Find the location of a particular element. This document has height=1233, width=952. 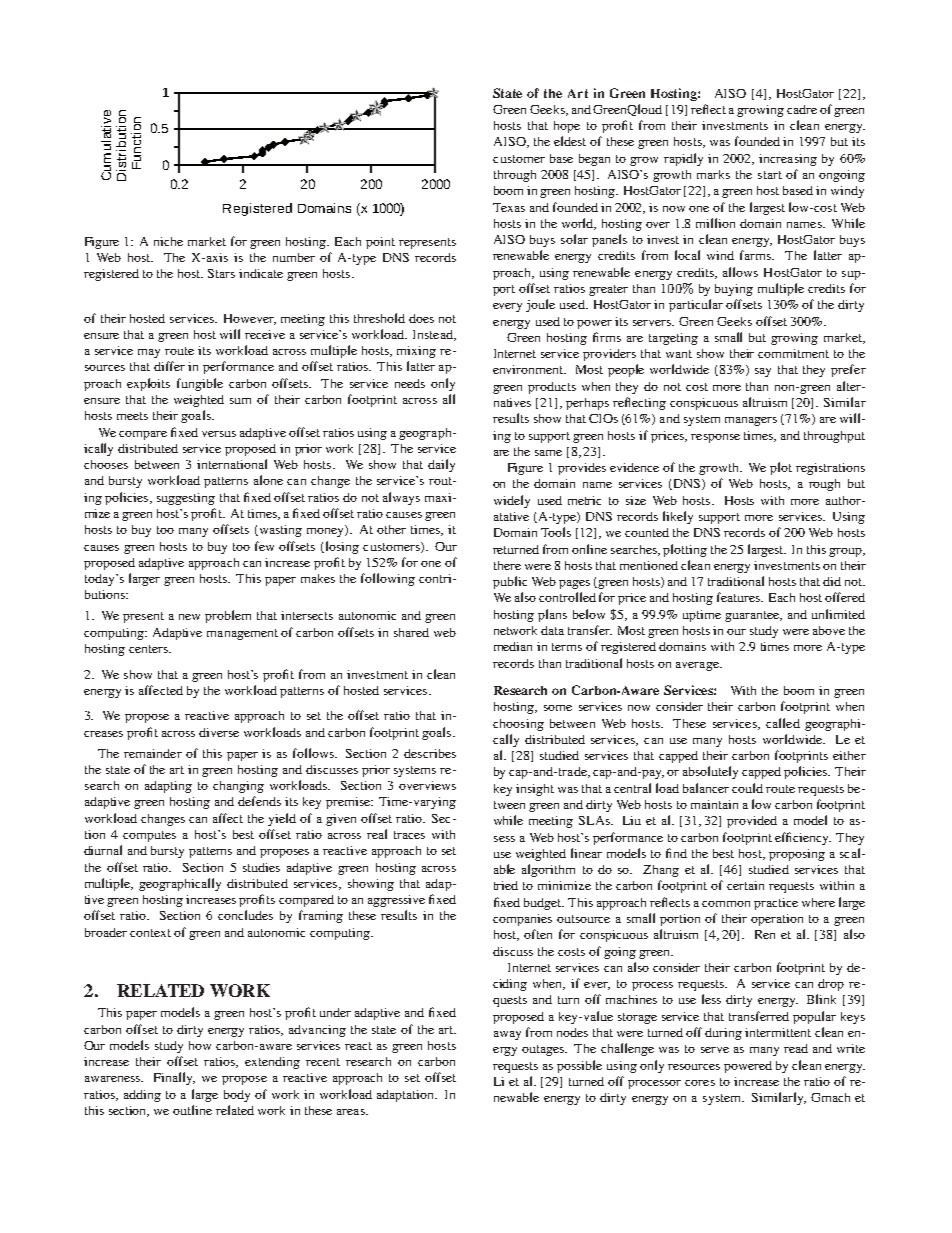

Finally is located at coordinates (174, 1078).
